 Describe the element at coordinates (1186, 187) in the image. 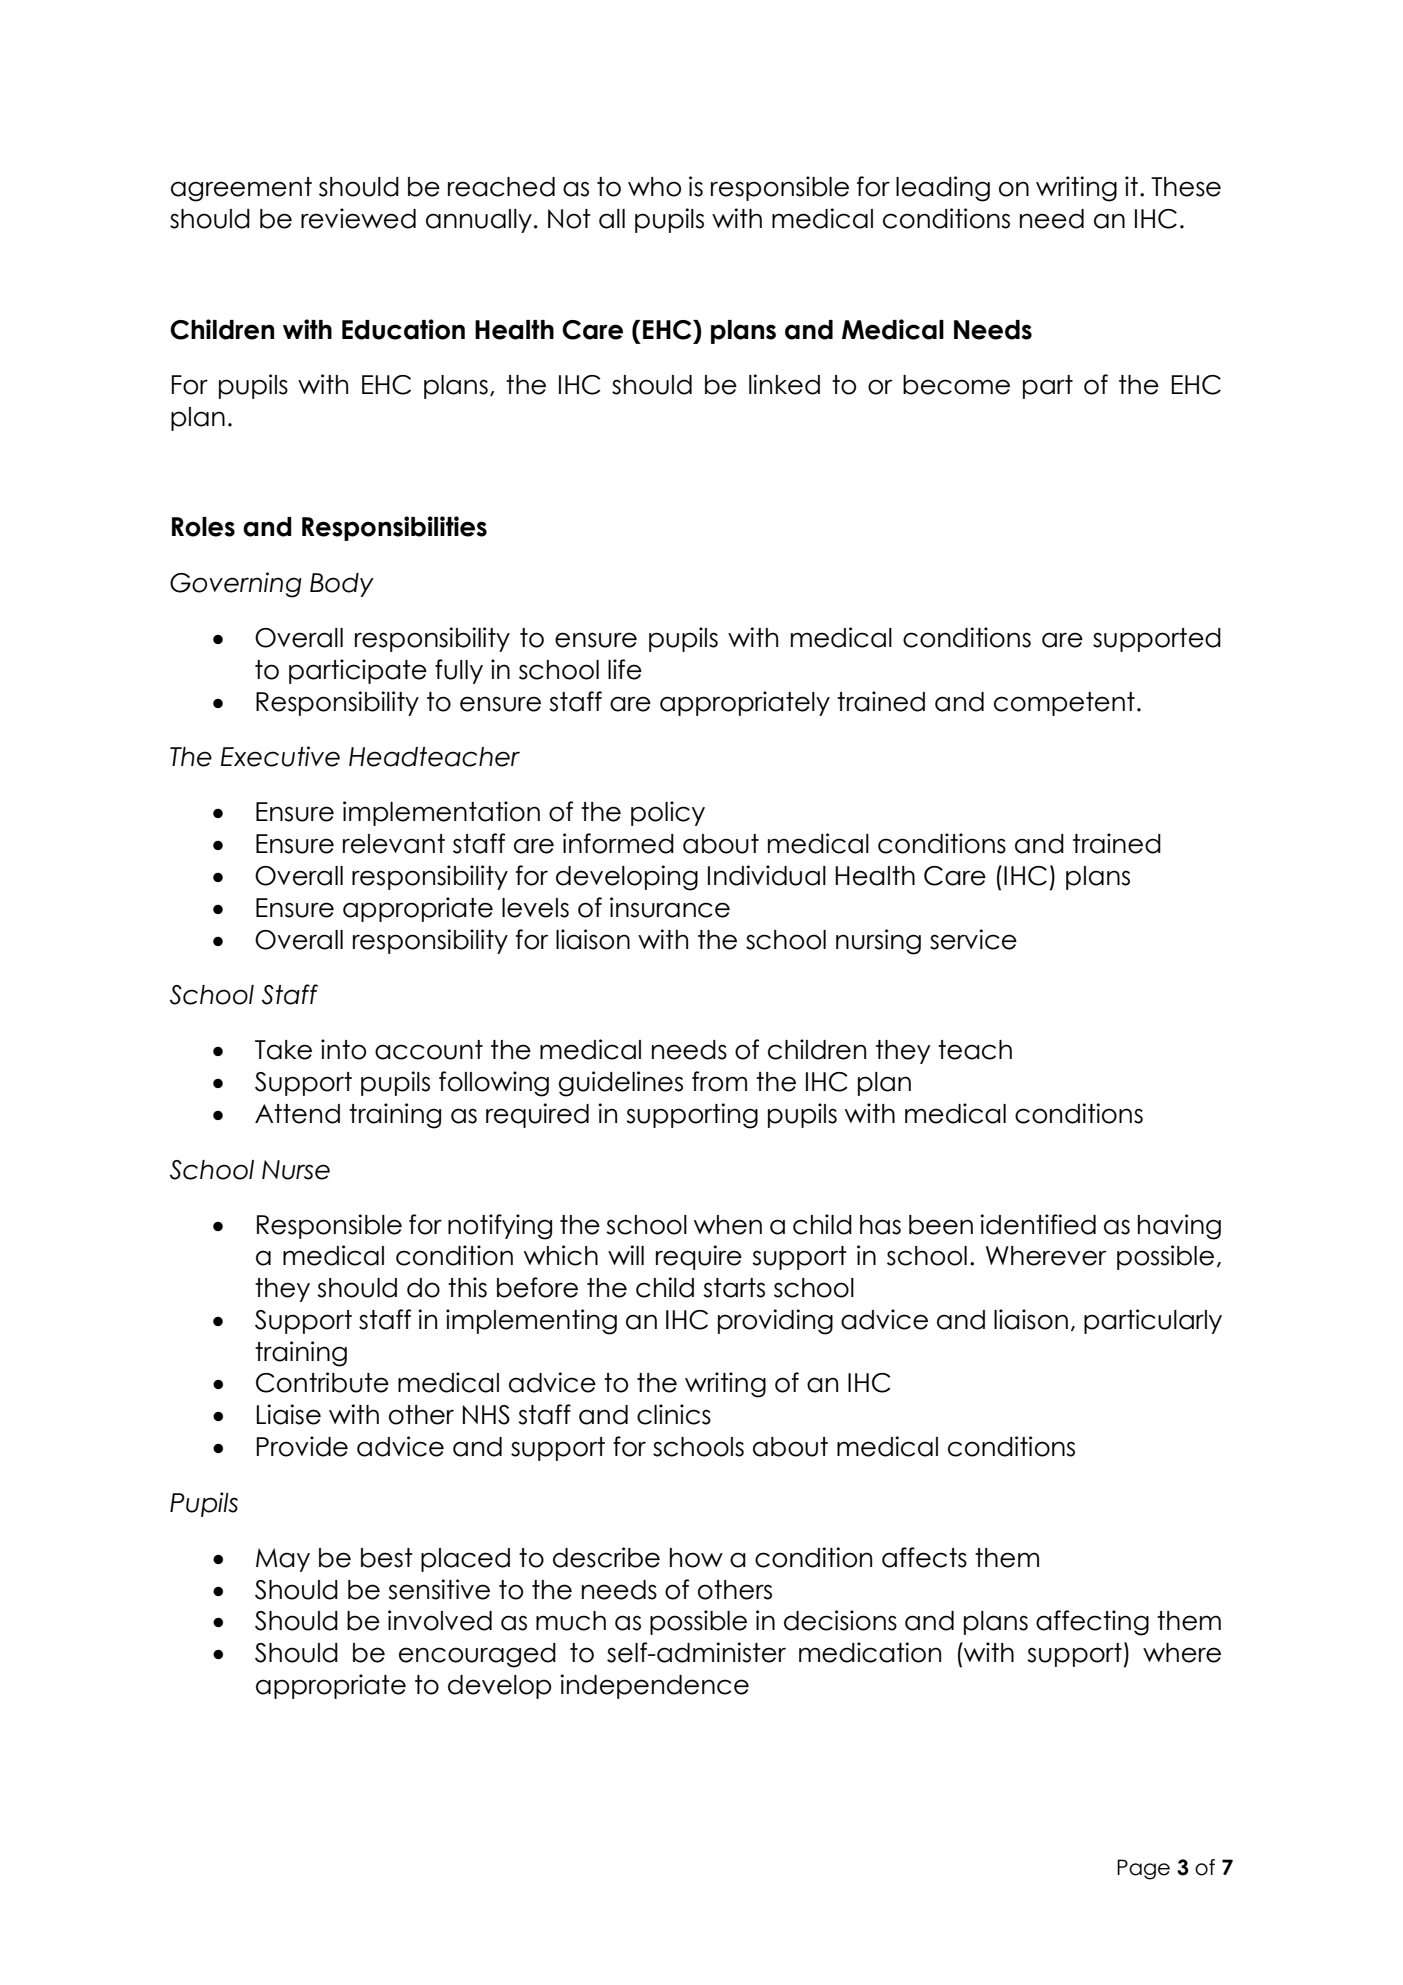

I see `These` at that location.
